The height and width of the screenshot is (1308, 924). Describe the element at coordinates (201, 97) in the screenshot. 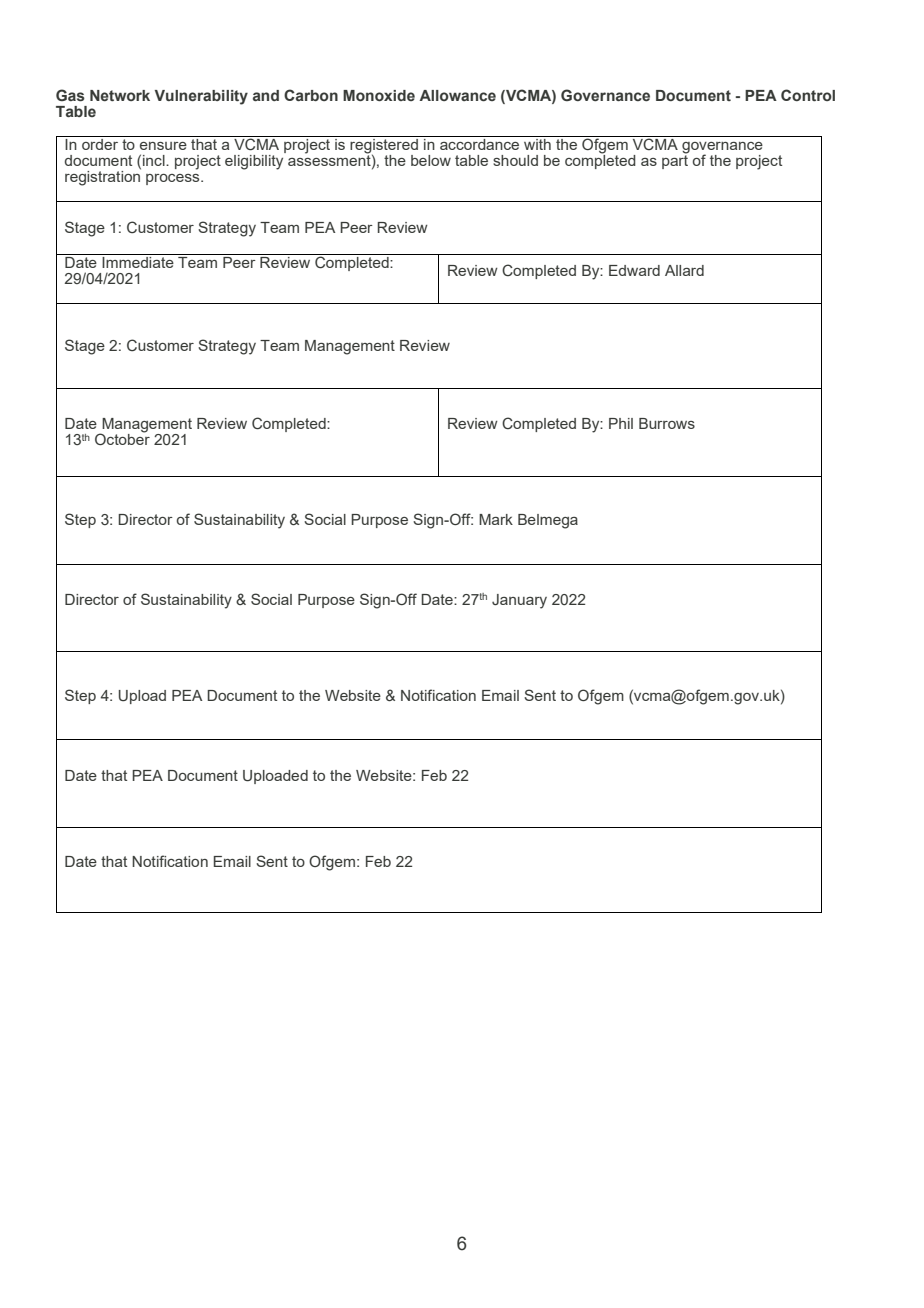

I see `Vulnerability` at that location.
